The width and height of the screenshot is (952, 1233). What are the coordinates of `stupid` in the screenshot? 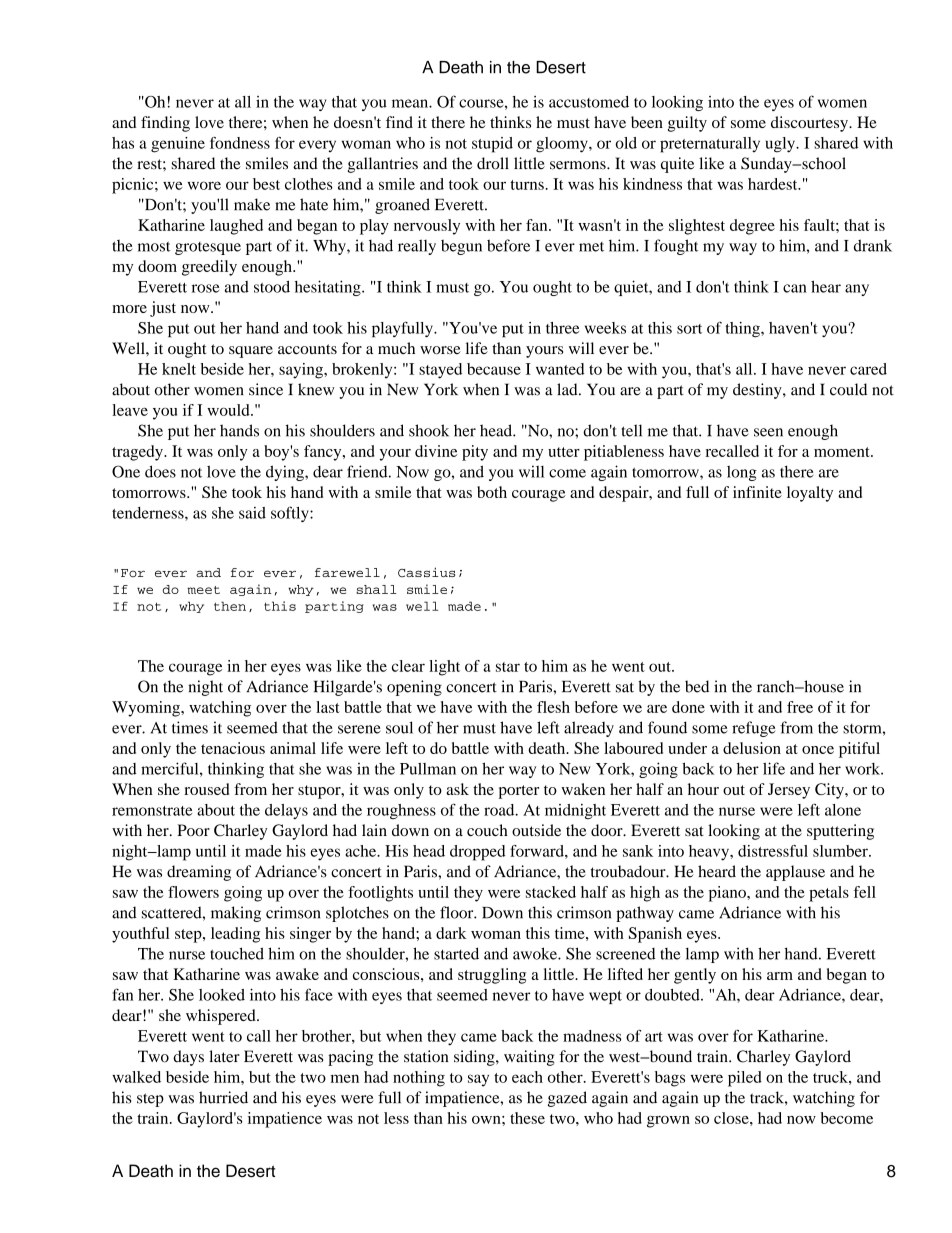 It's located at (492, 145).
